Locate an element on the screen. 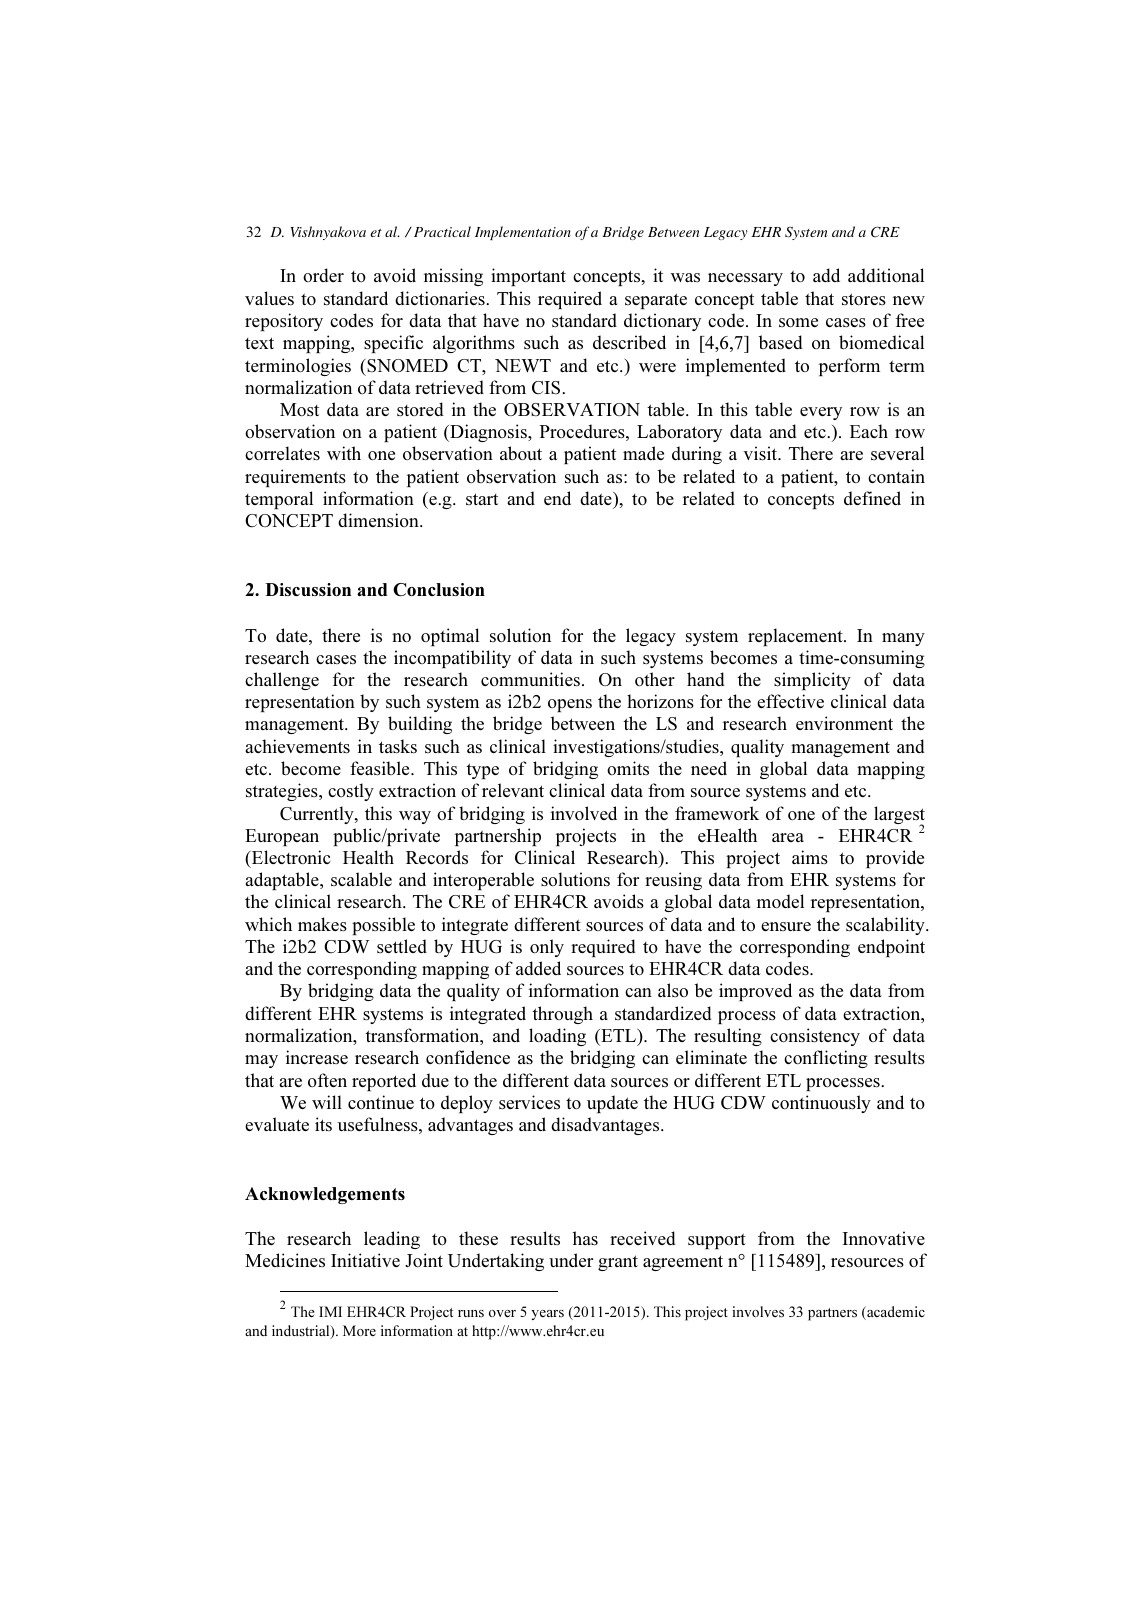 Image resolution: width=1148 pixels, height=1624 pixels. increase is located at coordinates (317, 1057).
